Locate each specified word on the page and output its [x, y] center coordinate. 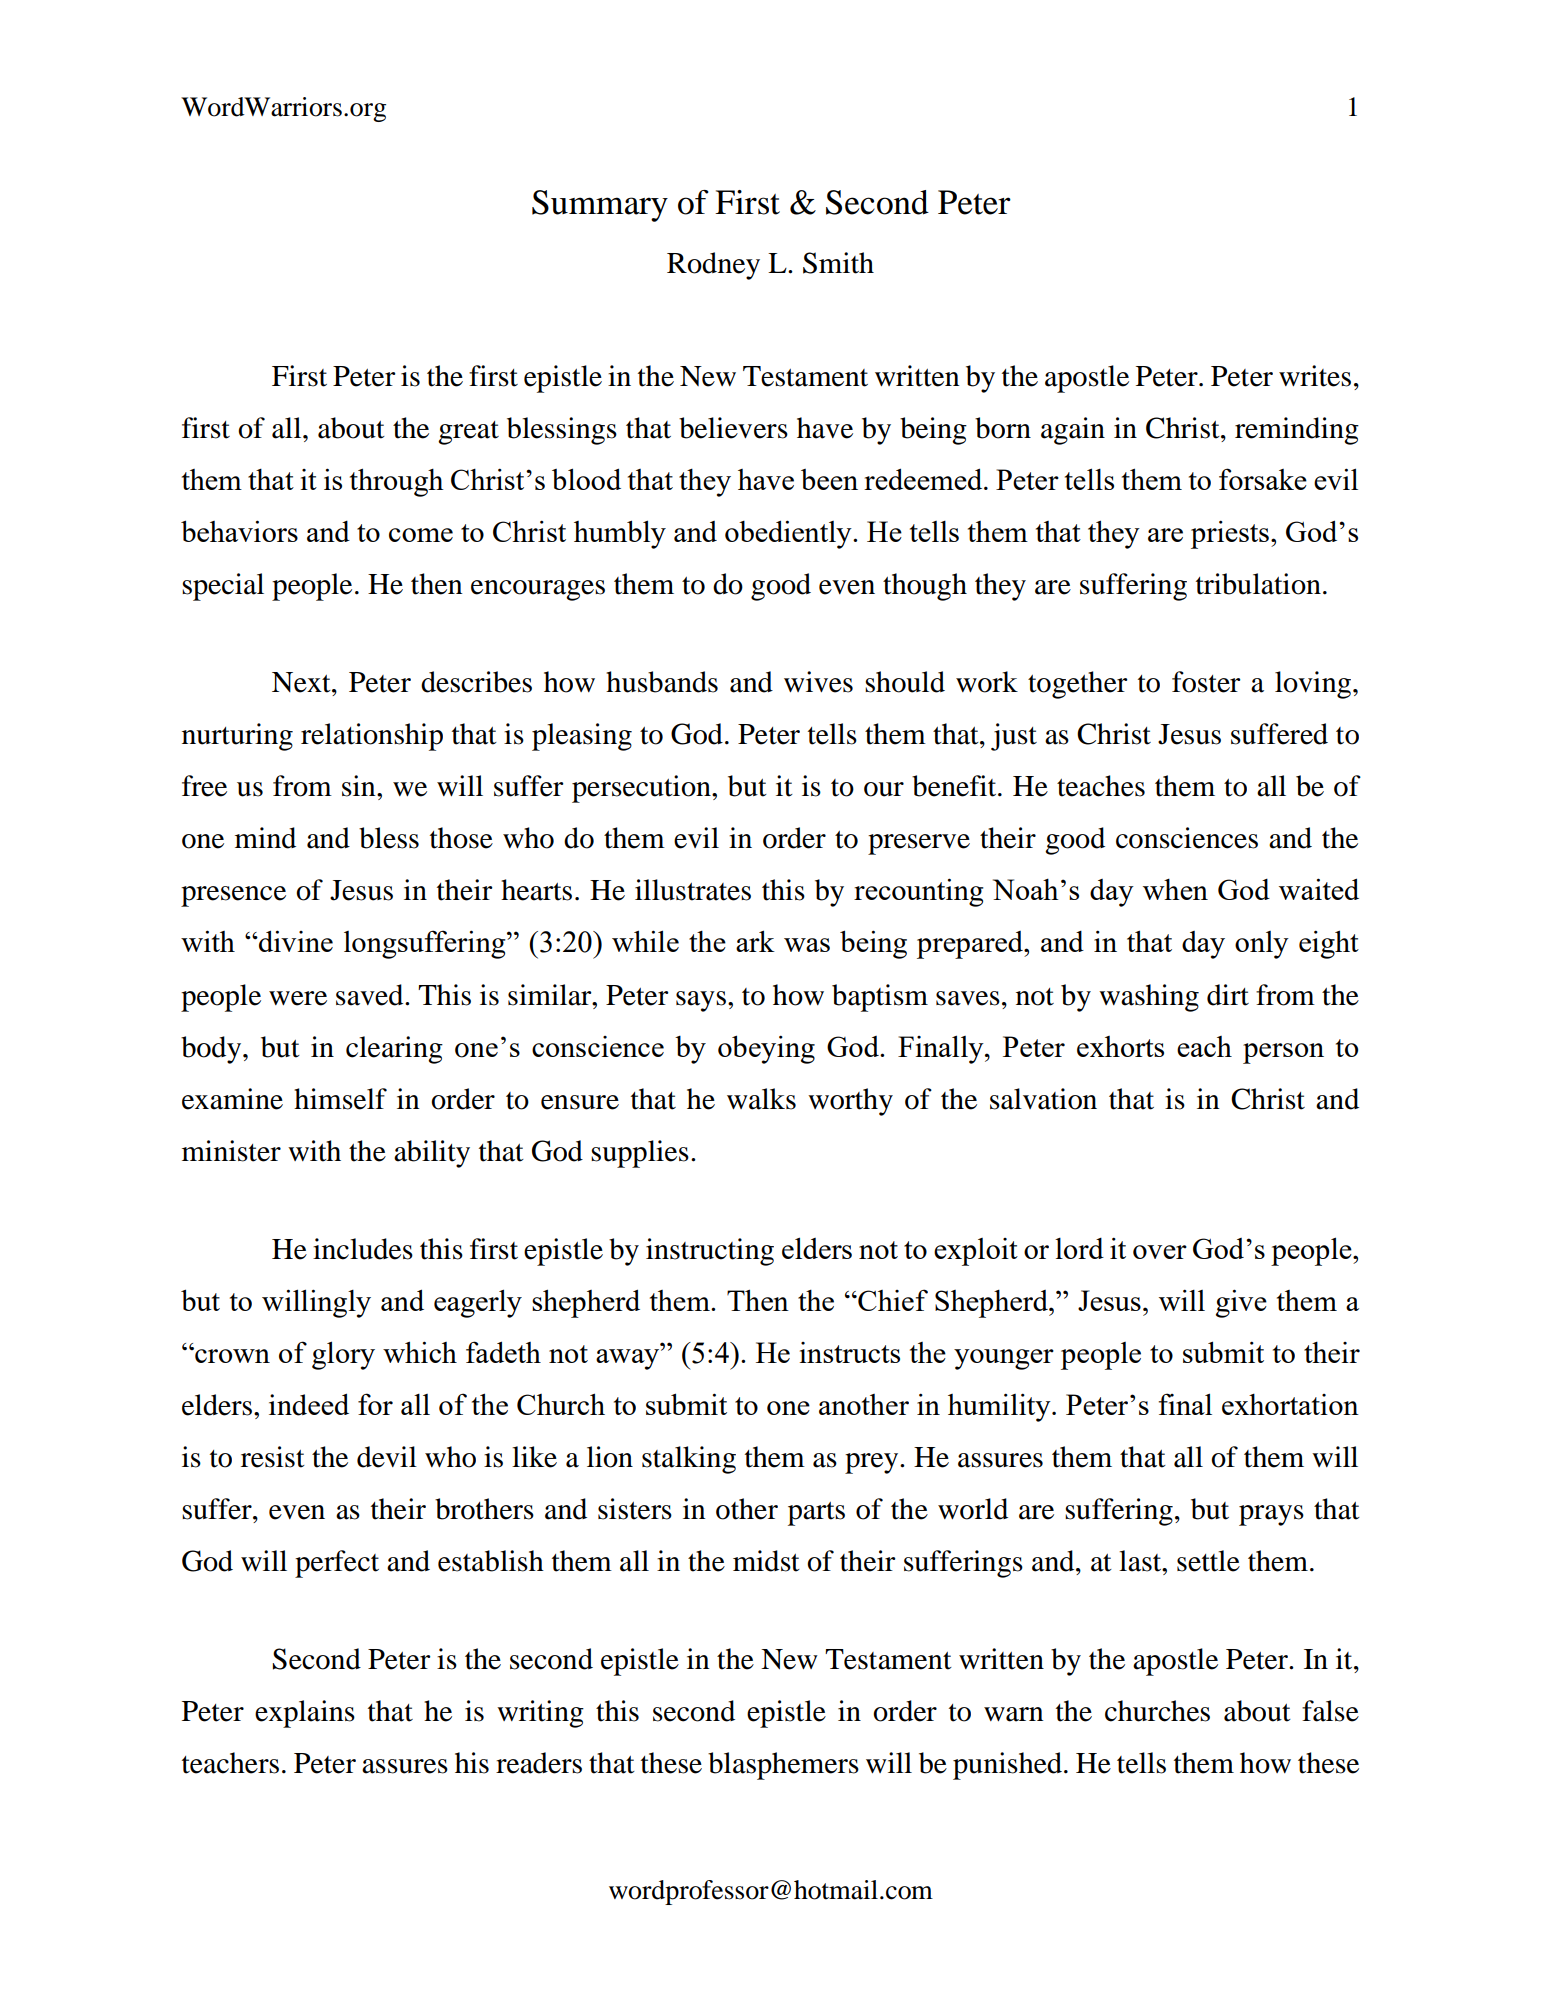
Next [302, 682]
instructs [850, 1352]
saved [371, 995]
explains [305, 1714]
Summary [600, 206]
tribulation [1258, 584]
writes [1315, 376]
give [1241, 1303]
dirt [1228, 995]
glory [343, 1355]
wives [818, 682]
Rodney [713, 266]
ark [755, 941]
